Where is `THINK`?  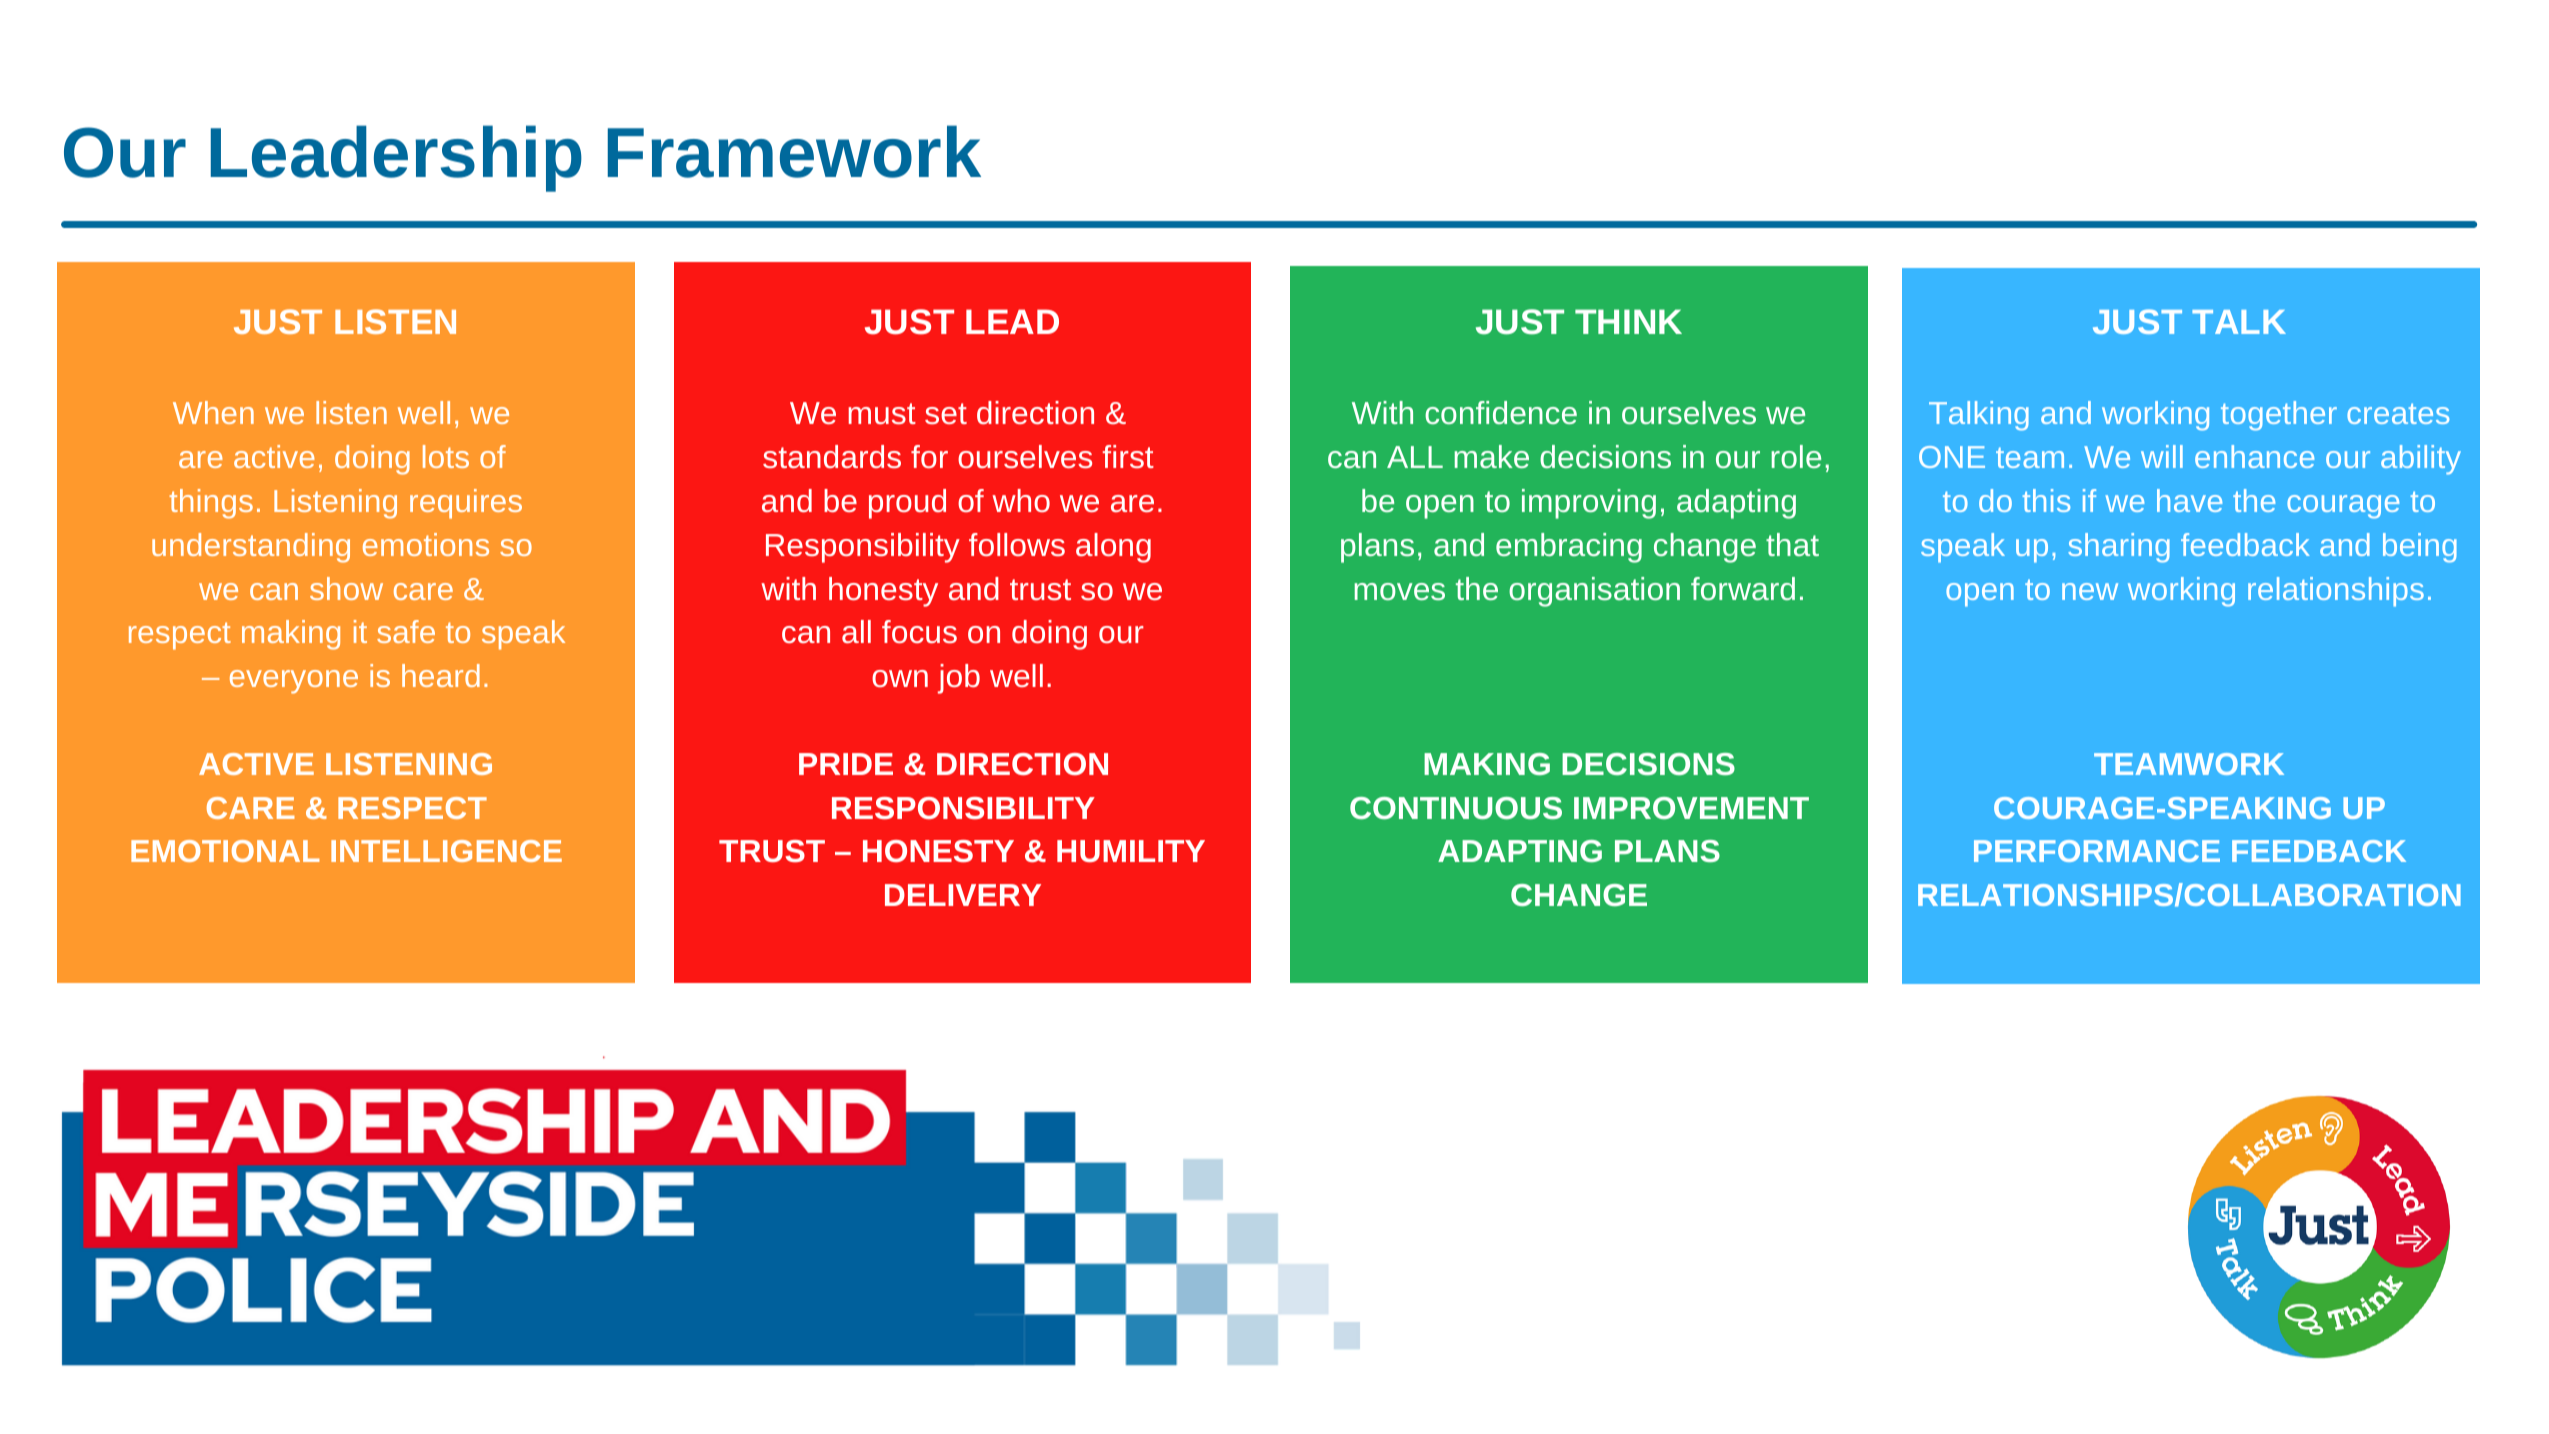 THINK is located at coordinates (1628, 321).
